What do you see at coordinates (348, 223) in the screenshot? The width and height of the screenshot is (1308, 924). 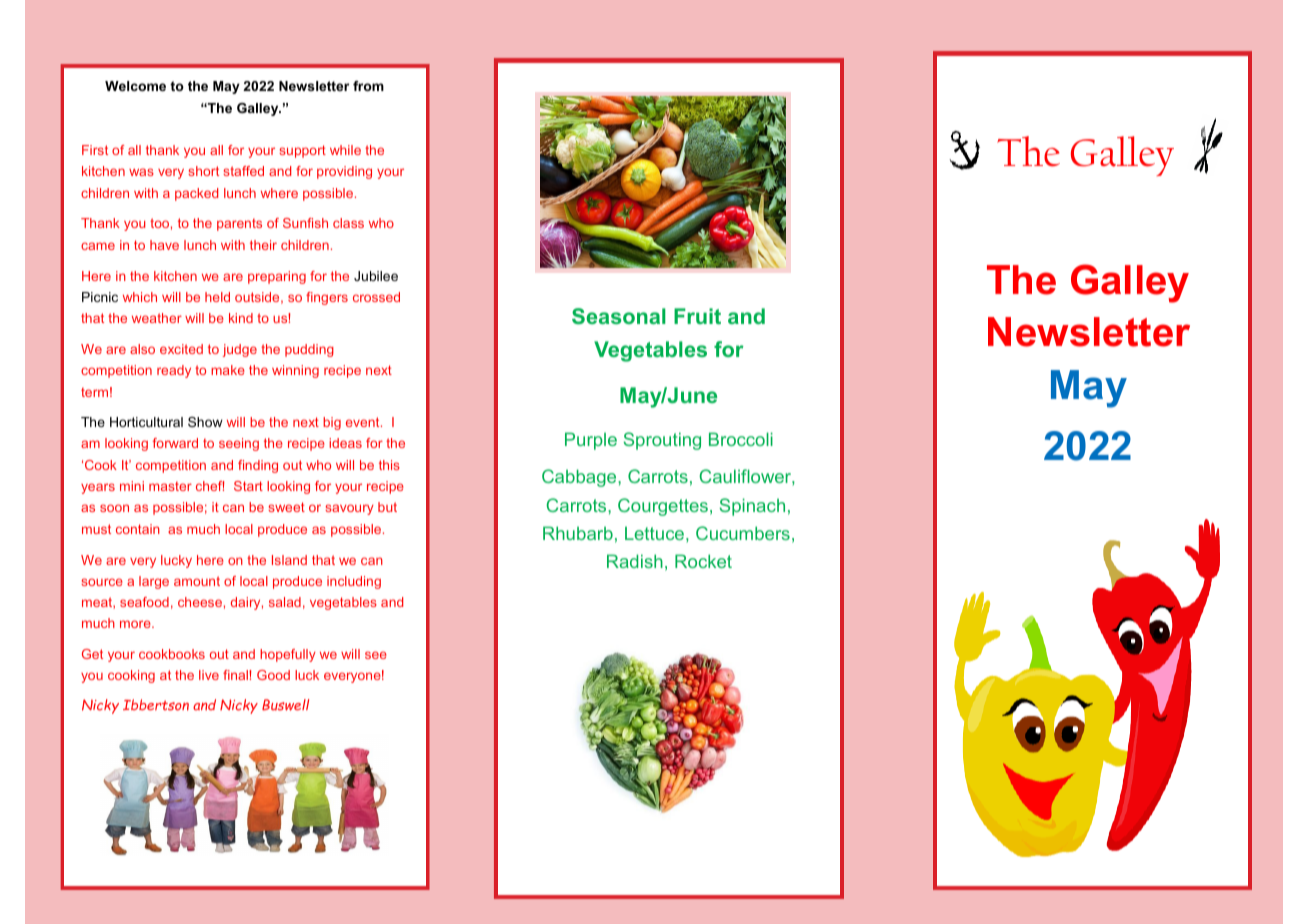 I see `class` at bounding box center [348, 223].
